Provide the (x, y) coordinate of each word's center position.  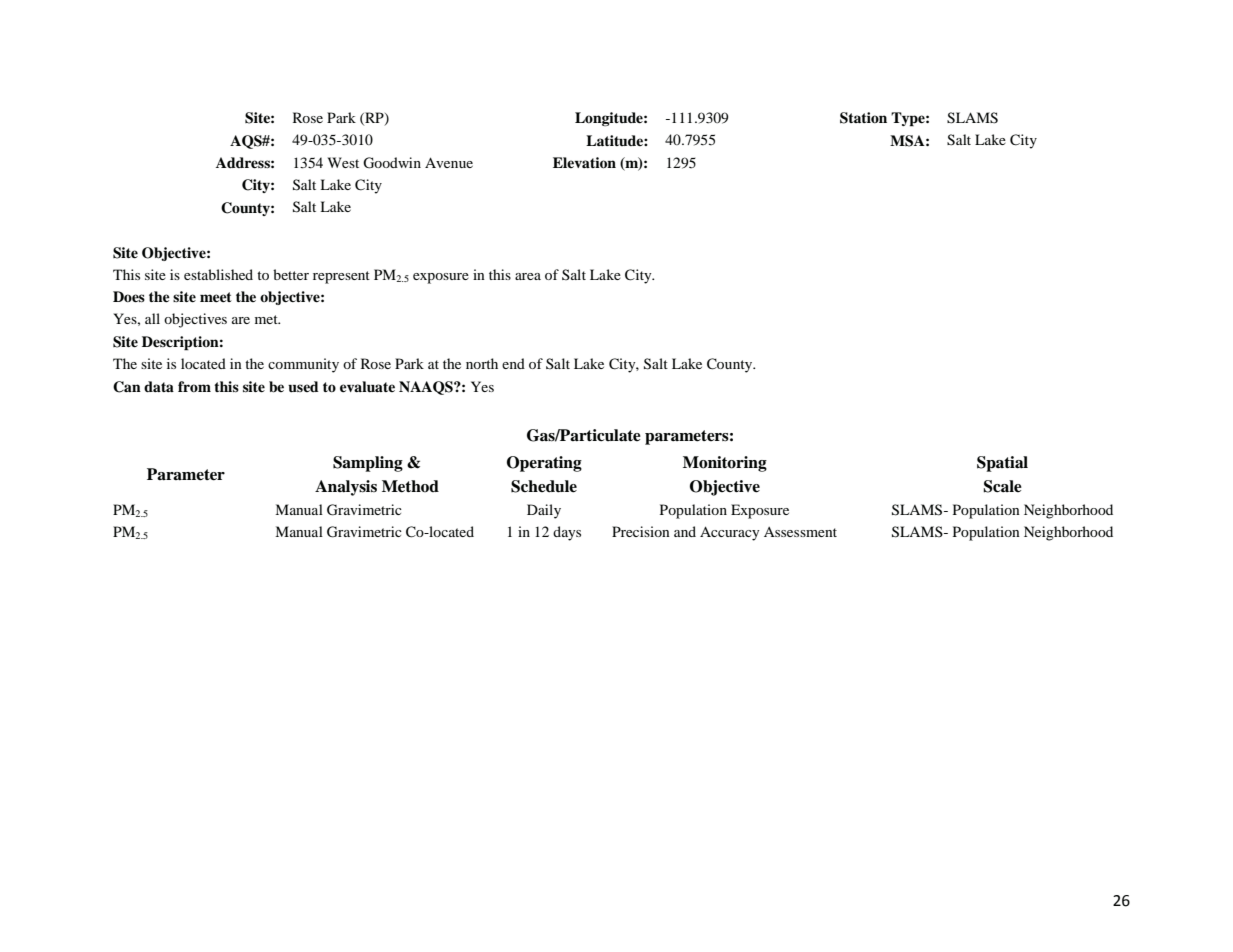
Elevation (584, 163)
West (343, 162)
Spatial (1002, 464)
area (528, 276)
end (513, 363)
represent (341, 277)
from (194, 386)
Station (863, 118)
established (218, 274)
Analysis (346, 488)
